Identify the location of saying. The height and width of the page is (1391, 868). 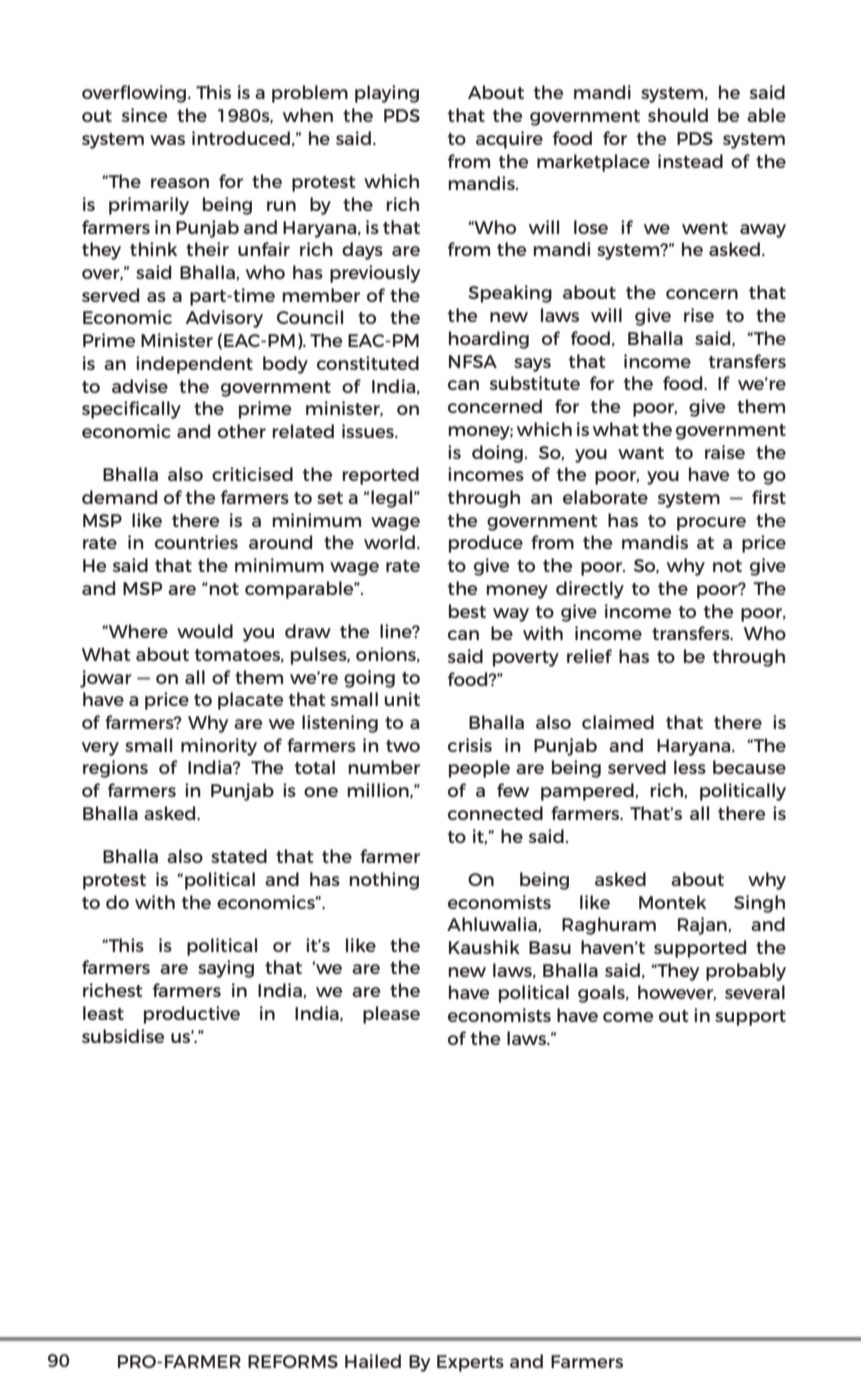
(226, 969).
